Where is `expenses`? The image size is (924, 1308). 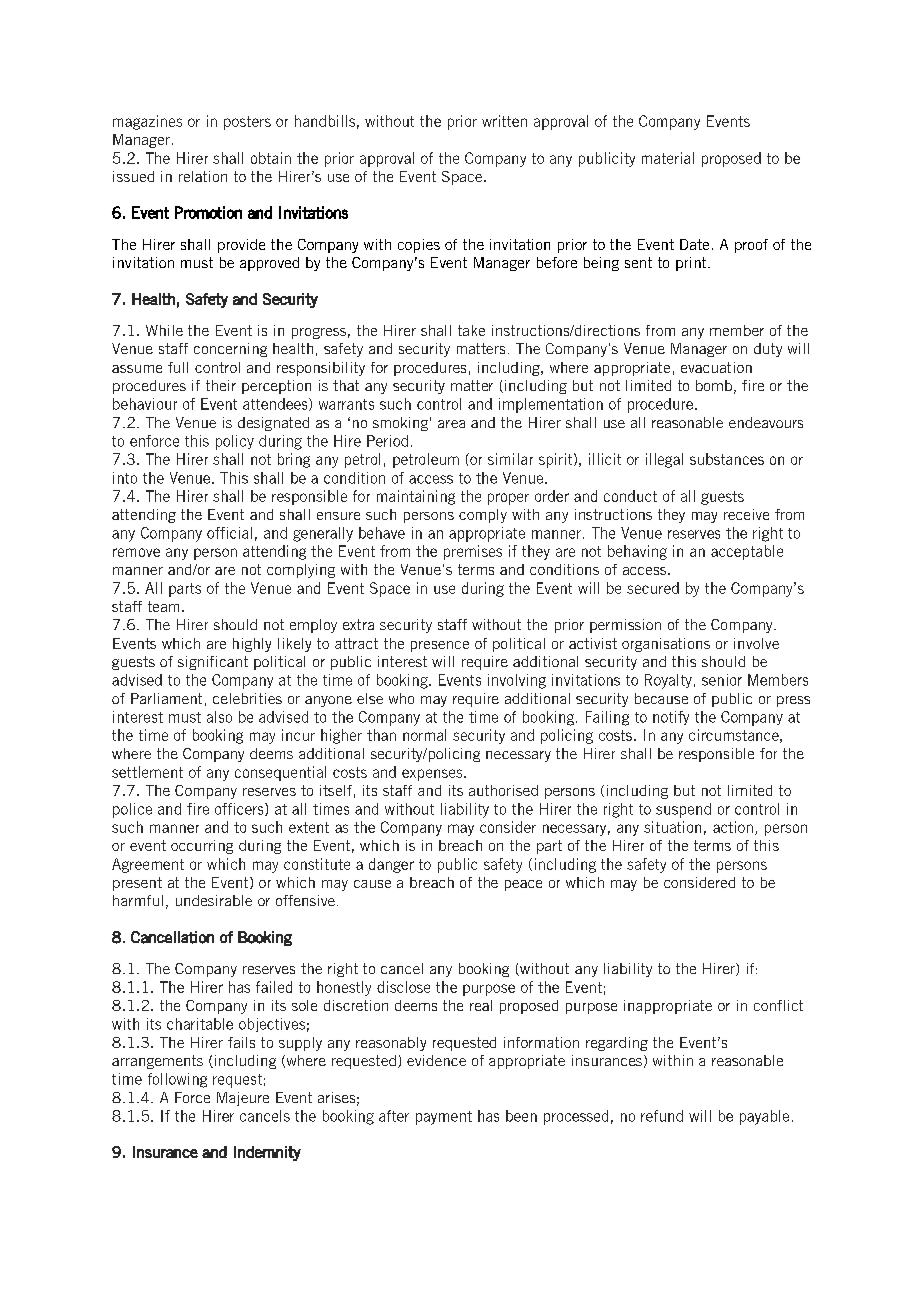
expenses is located at coordinates (433, 775).
